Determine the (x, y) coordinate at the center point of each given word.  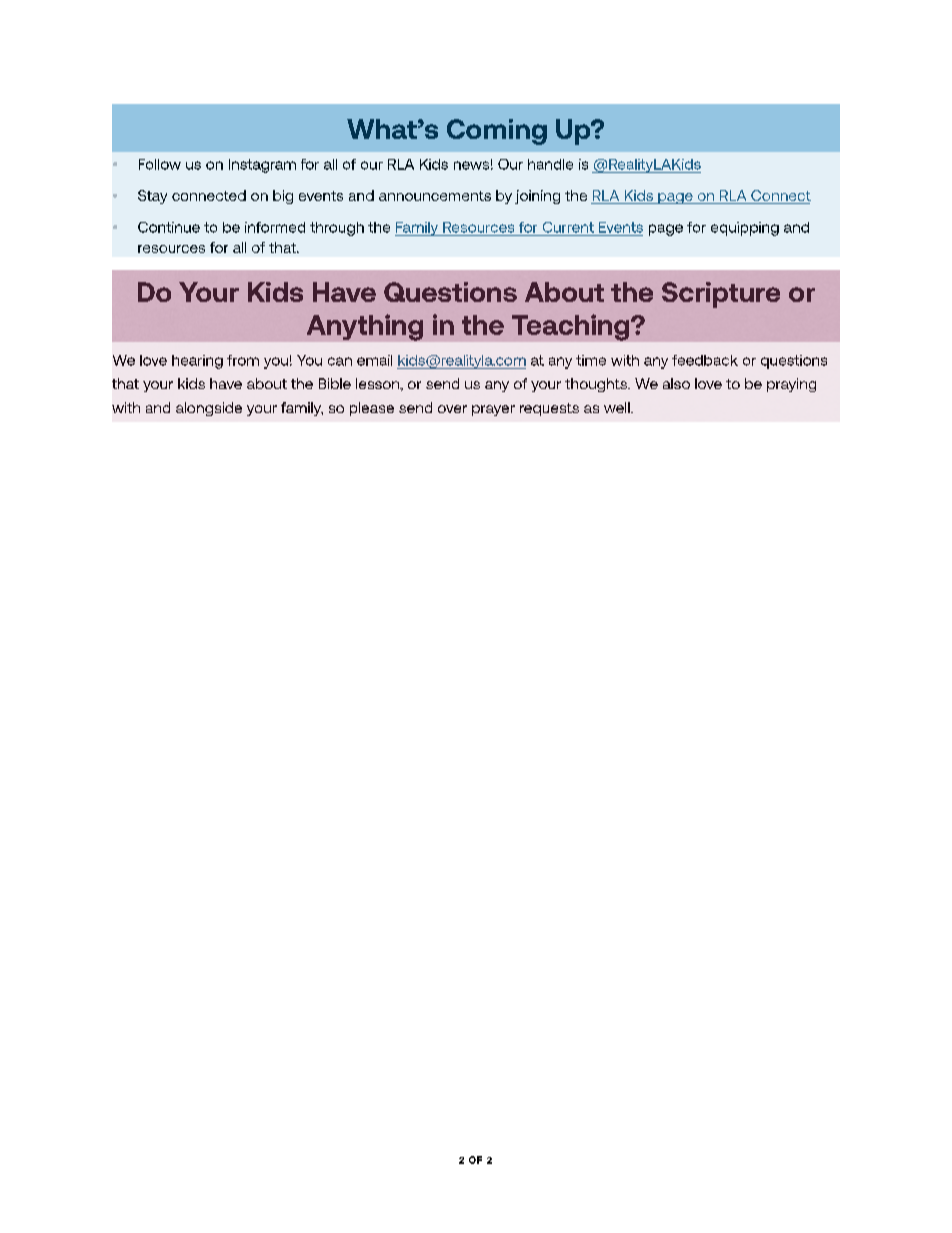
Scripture (721, 295)
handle (550, 164)
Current (568, 227)
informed (275, 227)
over (452, 409)
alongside (209, 409)
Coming (497, 132)
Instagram (262, 166)
